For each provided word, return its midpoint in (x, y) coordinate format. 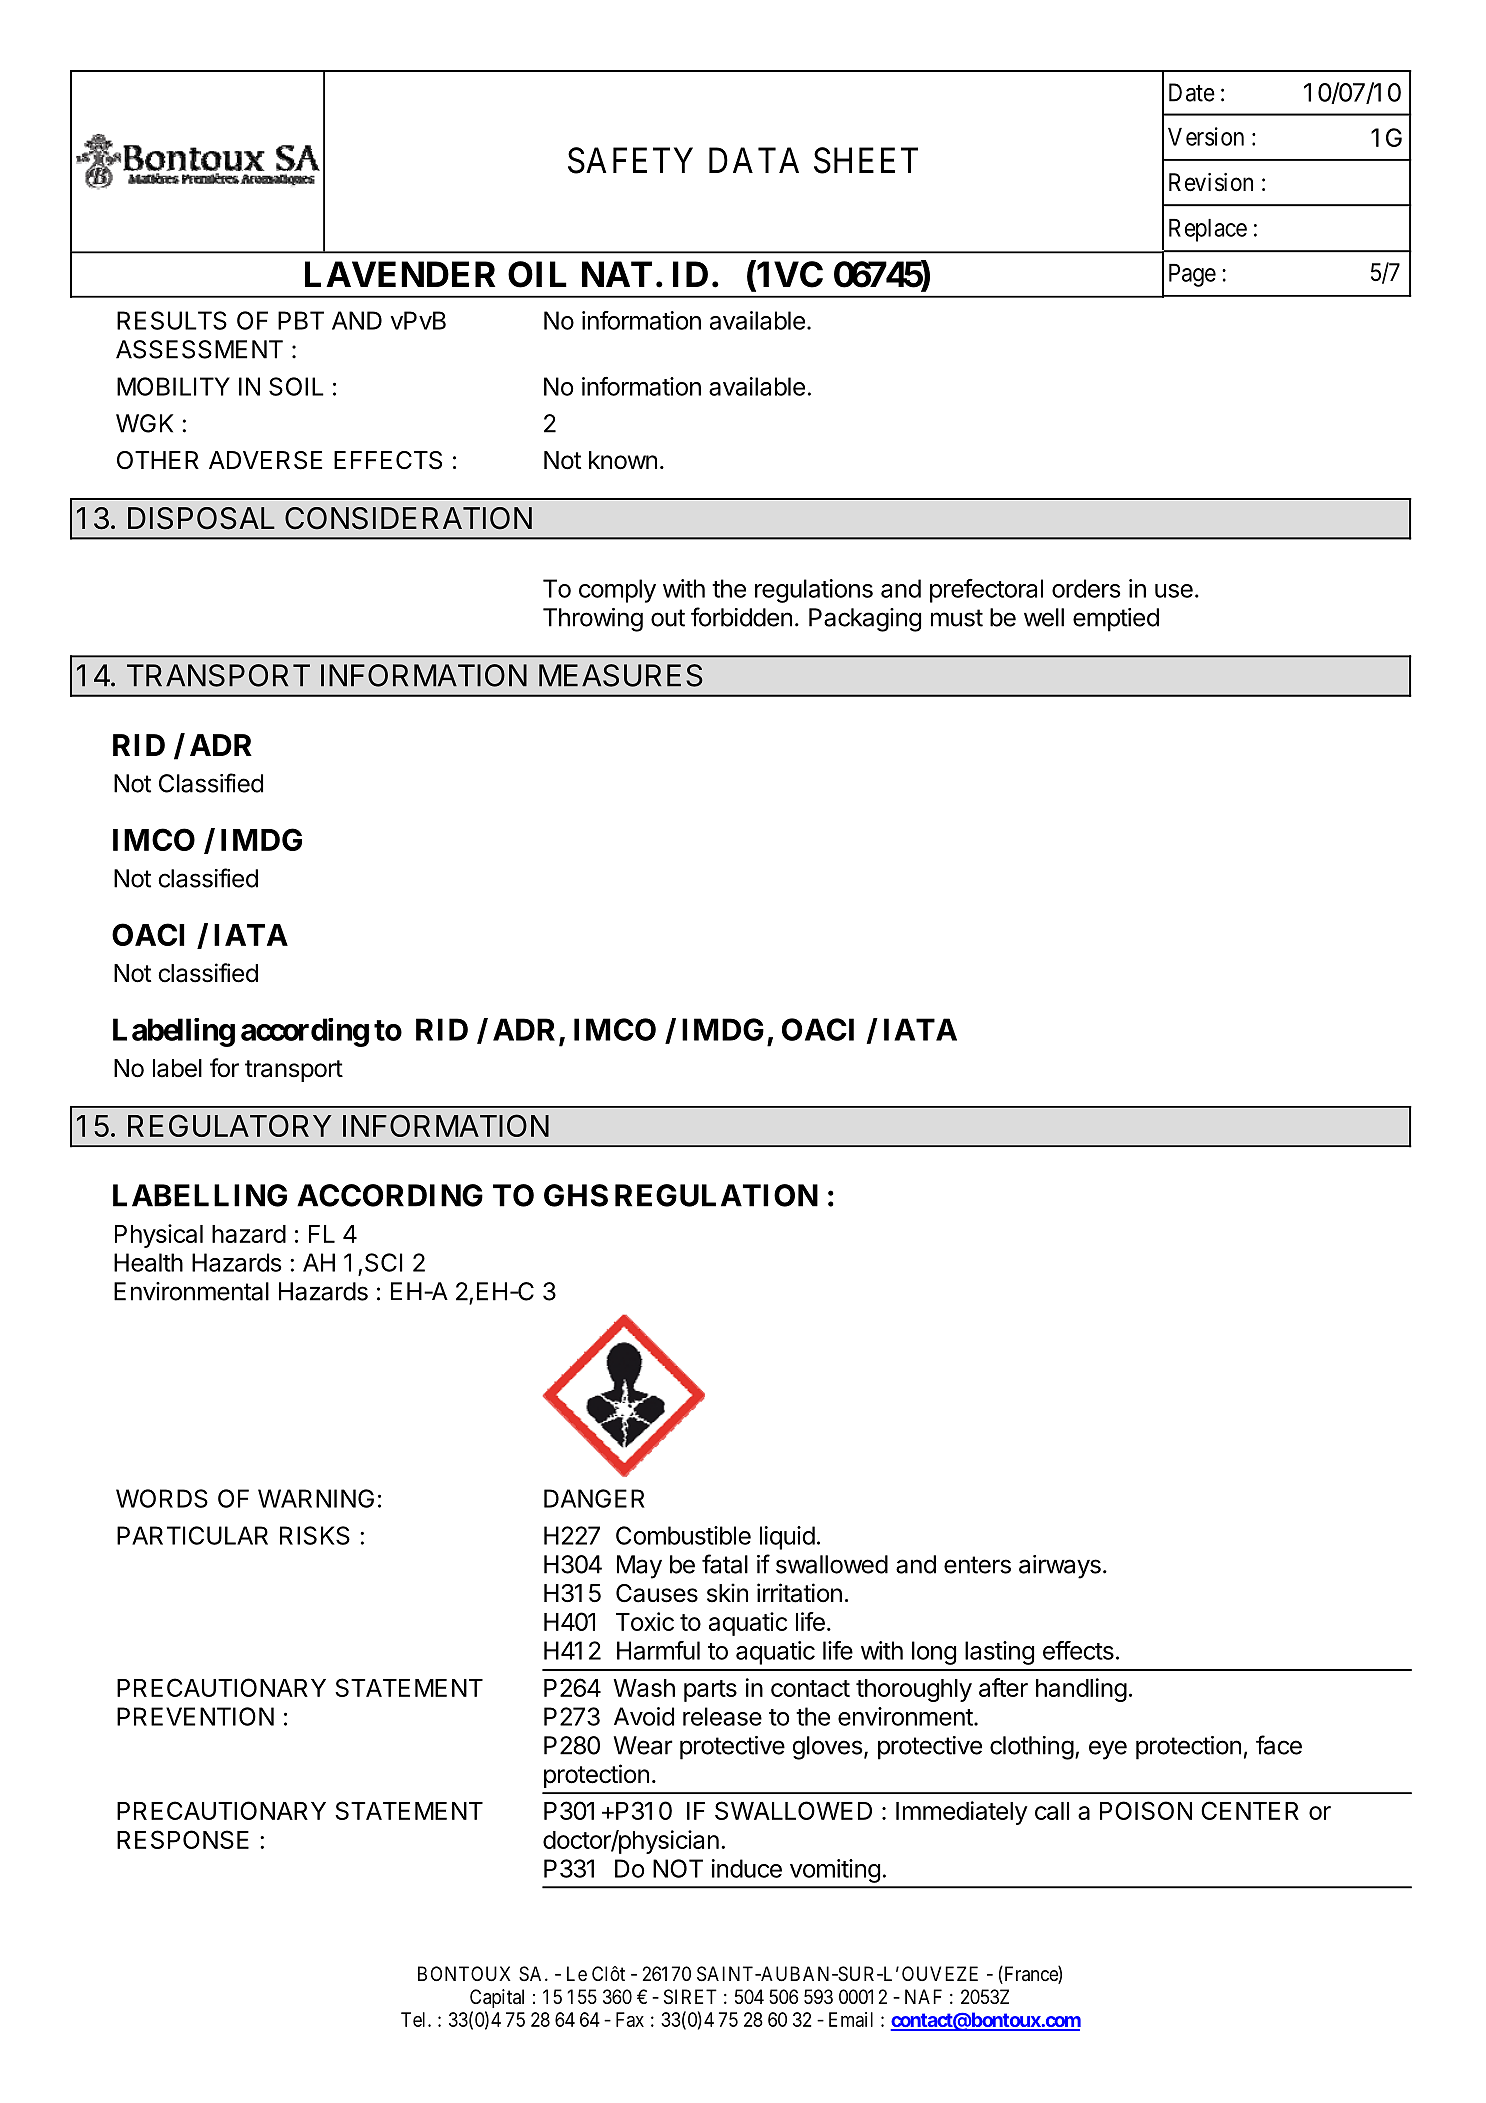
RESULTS (172, 320)
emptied (1116, 620)
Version (1206, 136)
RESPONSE (183, 1839)
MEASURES (621, 675)
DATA (754, 160)
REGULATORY (230, 1125)
